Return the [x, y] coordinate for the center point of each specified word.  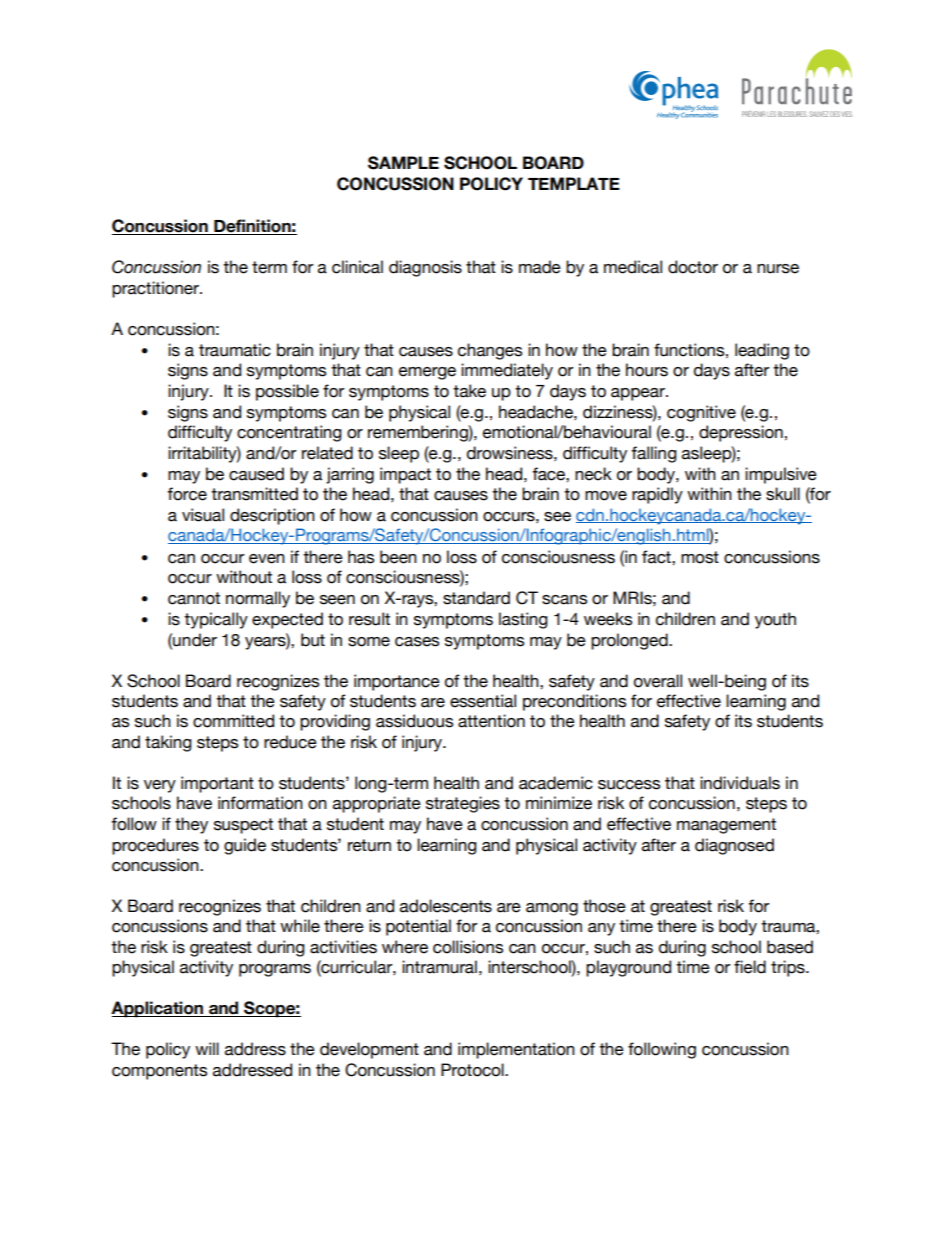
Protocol [473, 1070]
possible [287, 392]
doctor [693, 267]
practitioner [156, 289]
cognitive [701, 413]
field [750, 967]
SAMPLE [403, 163]
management [726, 826]
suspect [243, 826]
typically [216, 620]
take [469, 391]
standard [476, 598]
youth [775, 620]
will [207, 1048]
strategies [463, 804]
